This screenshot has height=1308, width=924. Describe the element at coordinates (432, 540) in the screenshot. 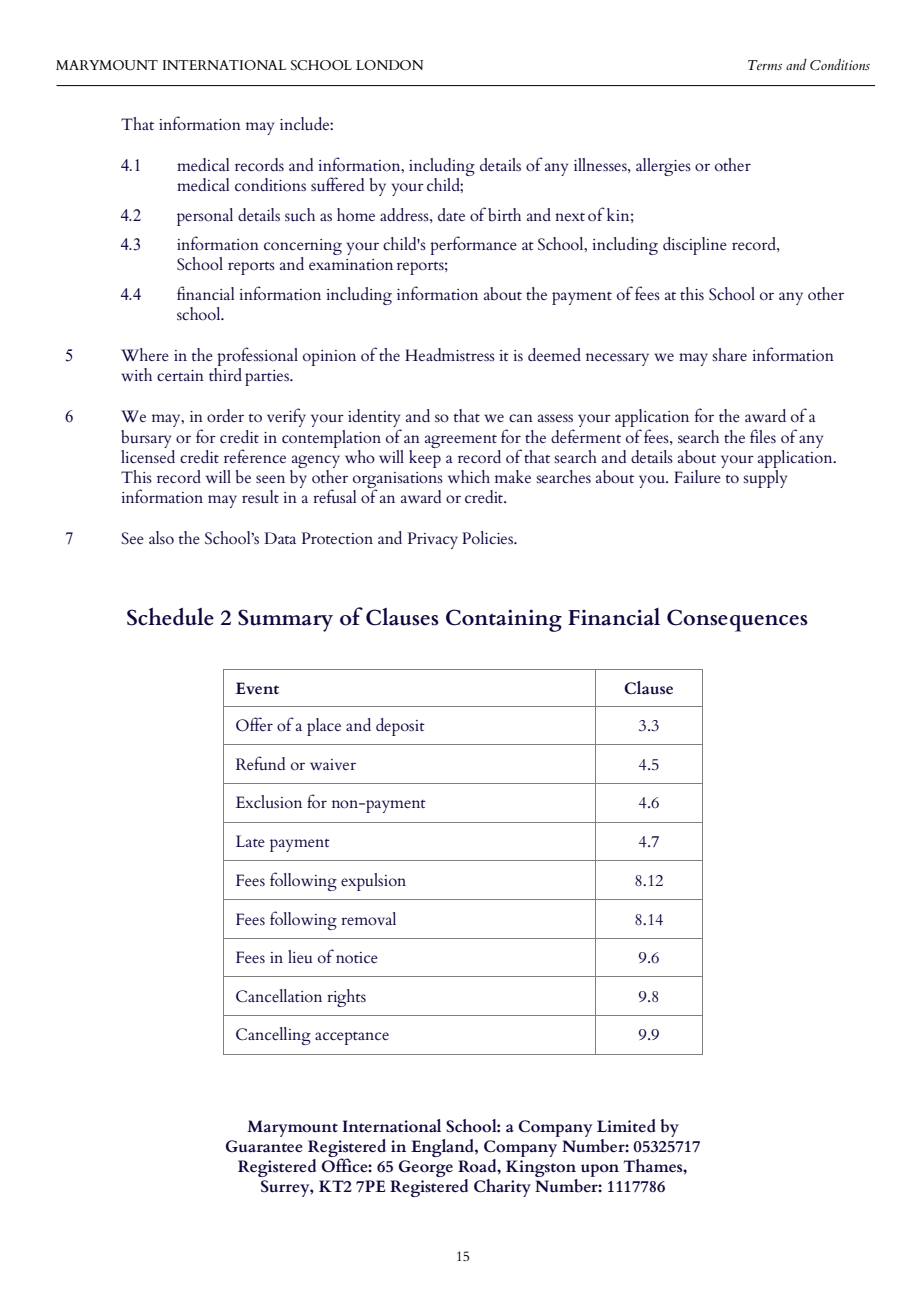

I see `Privacy` at that location.
